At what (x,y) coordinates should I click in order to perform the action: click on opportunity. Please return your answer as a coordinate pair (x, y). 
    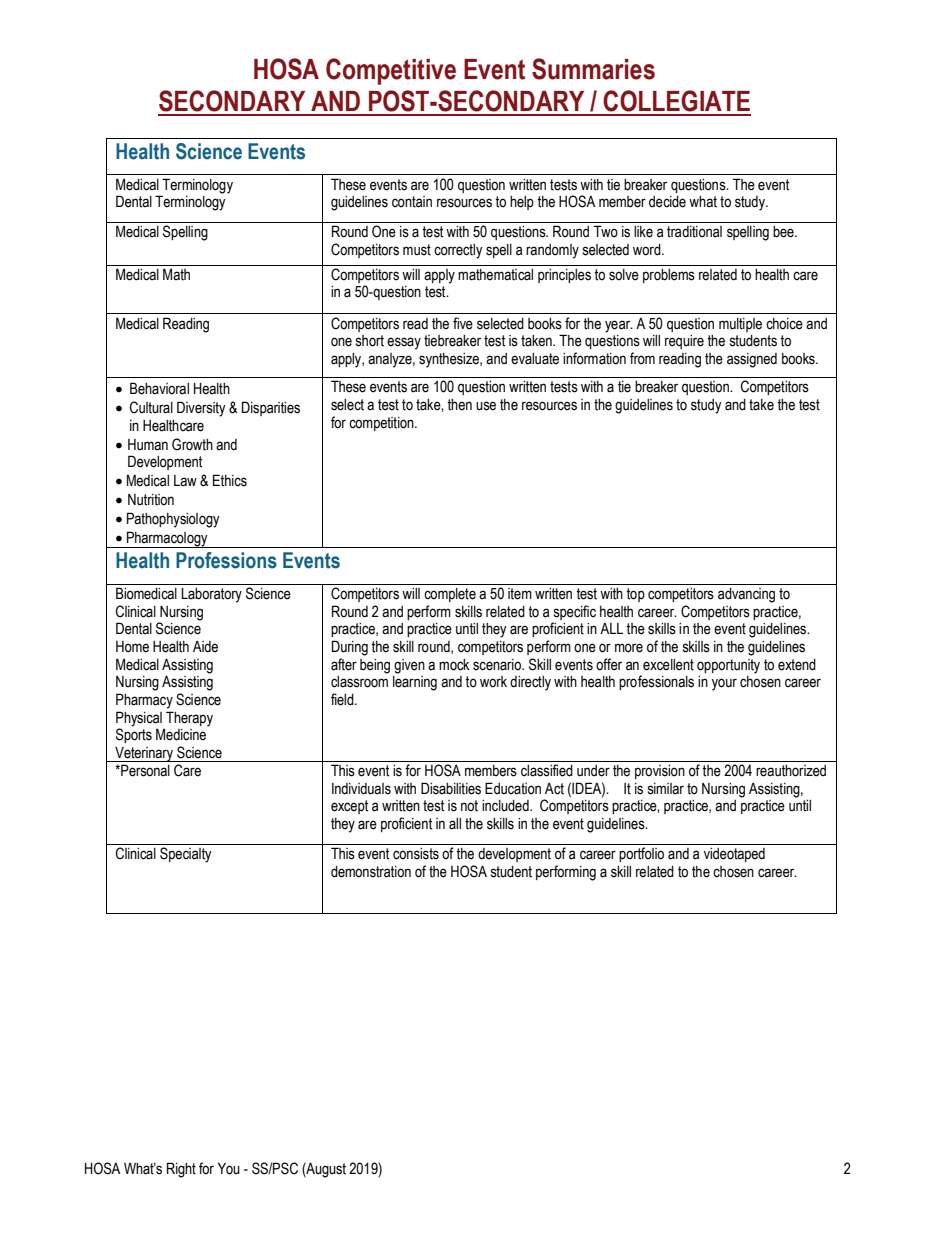
    Looking at the image, I should click on (728, 666).
